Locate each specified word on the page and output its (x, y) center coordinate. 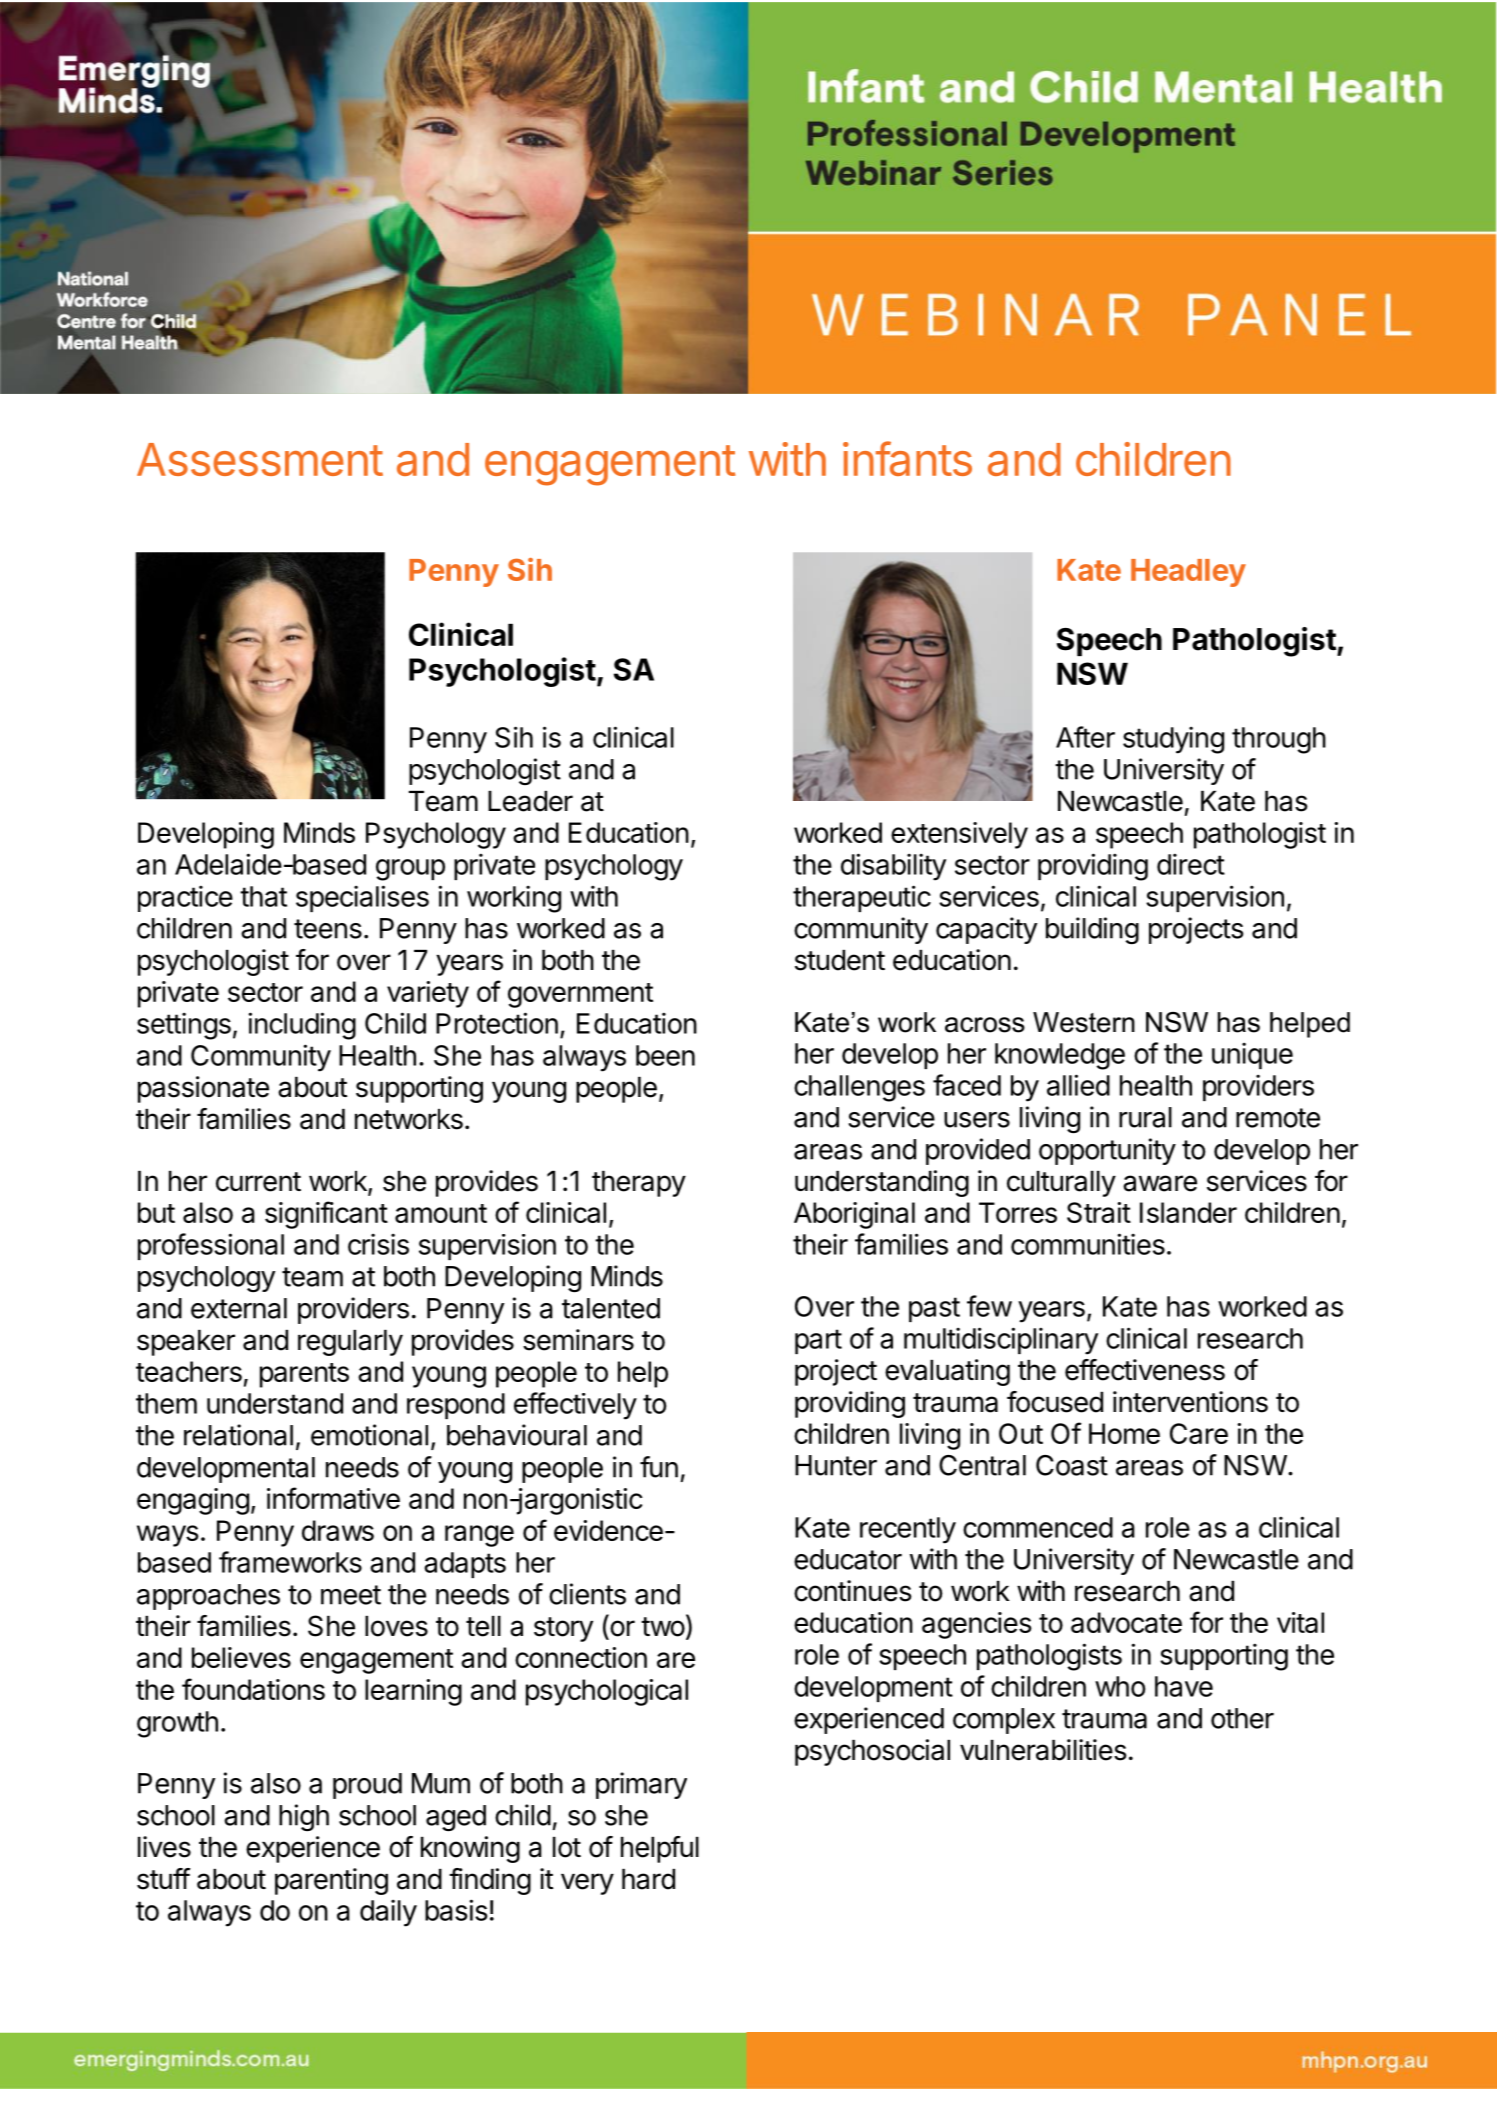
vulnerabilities (1043, 1750)
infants (907, 458)
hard (648, 1879)
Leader (530, 801)
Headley (1188, 573)
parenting (331, 1881)
